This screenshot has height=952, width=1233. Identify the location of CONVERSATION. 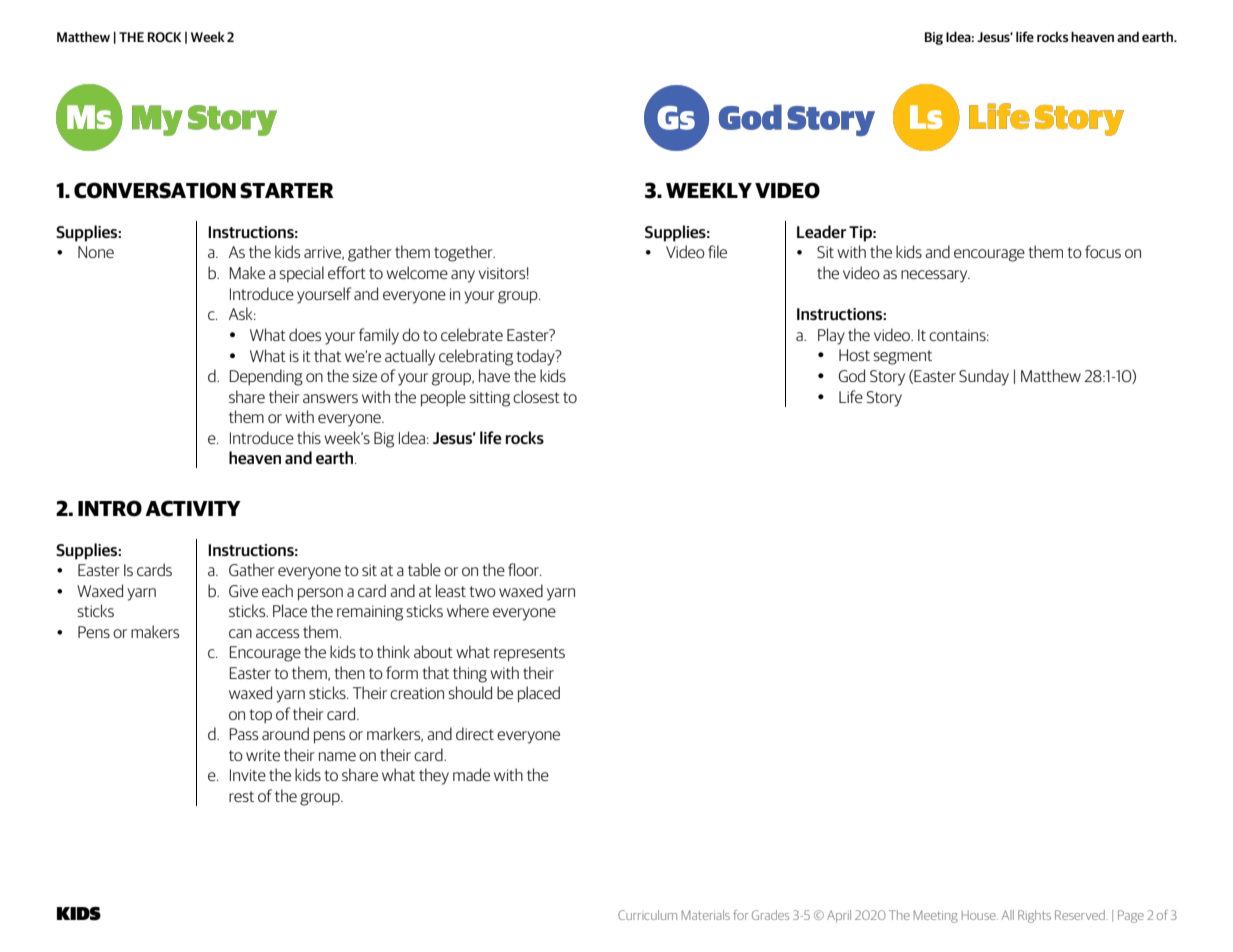
(155, 190).
